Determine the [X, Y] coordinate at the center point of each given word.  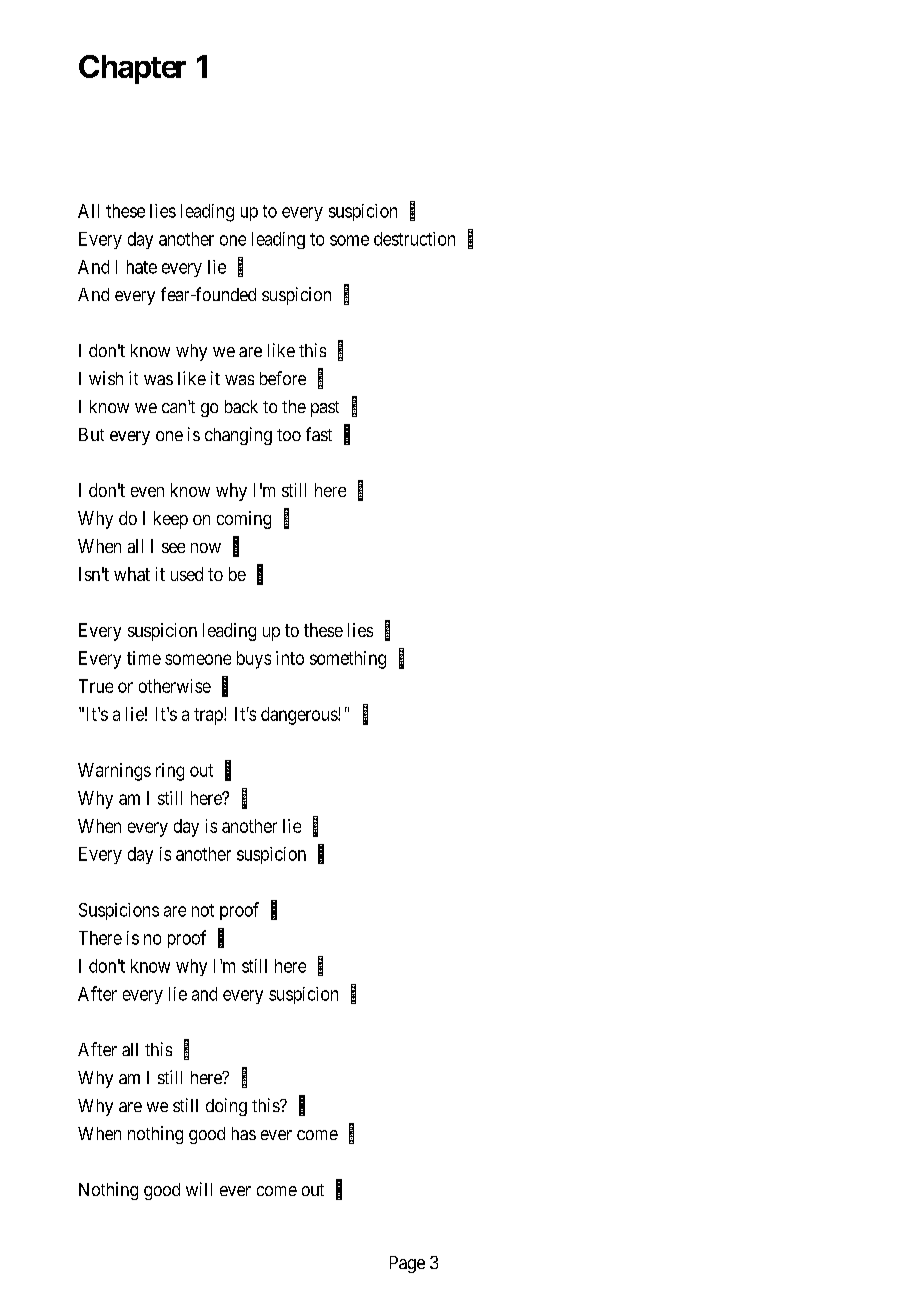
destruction [414, 239]
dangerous [300, 716]
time [144, 658]
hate [142, 267]
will [199, 1189]
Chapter [132, 69]
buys [254, 660]
